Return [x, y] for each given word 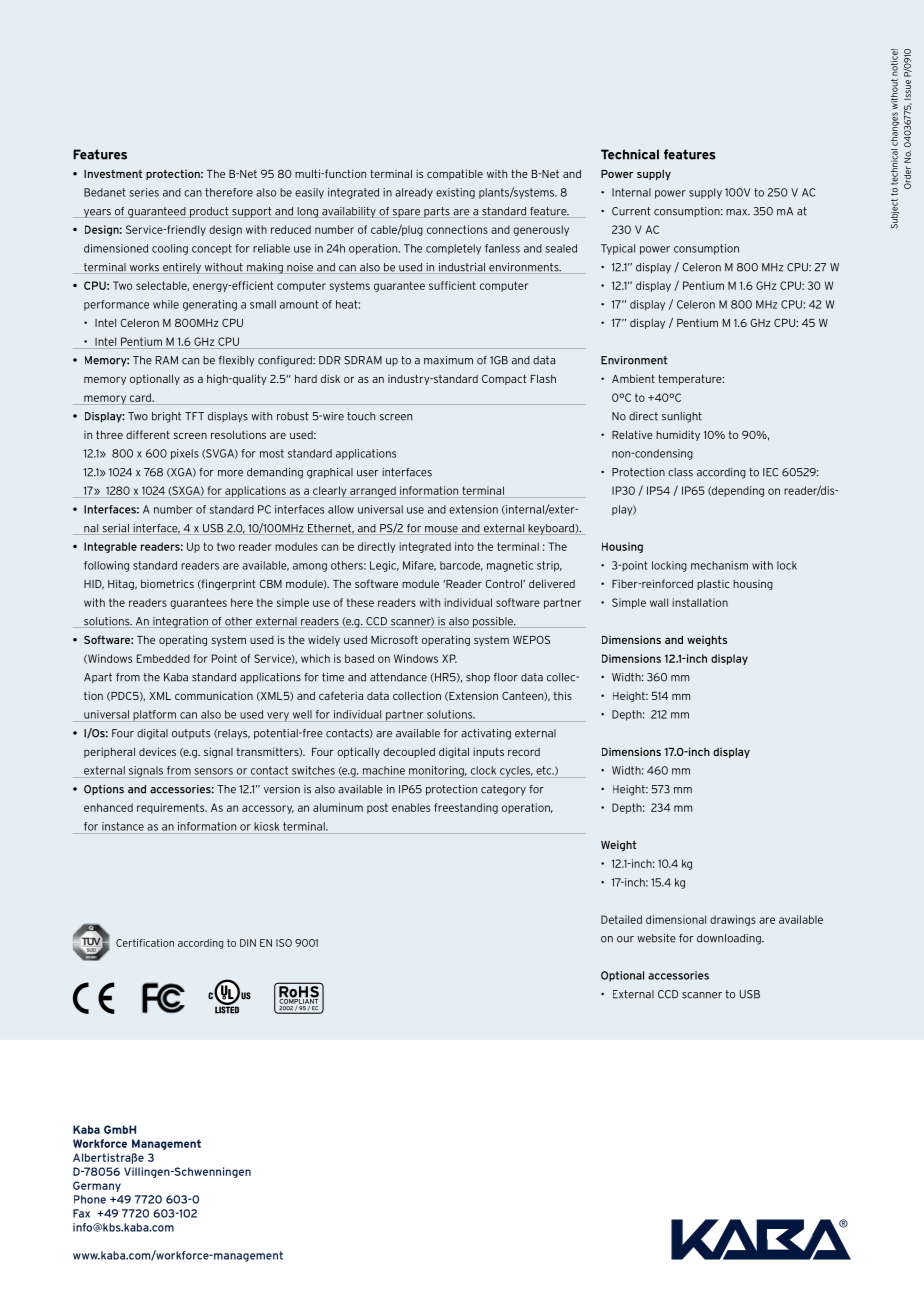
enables [411, 807]
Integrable [110, 547]
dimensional [676, 919]
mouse [441, 530]
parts [437, 212]
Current [631, 211]
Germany [97, 1186]
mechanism [719, 565]
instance [123, 826]
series [144, 192]
